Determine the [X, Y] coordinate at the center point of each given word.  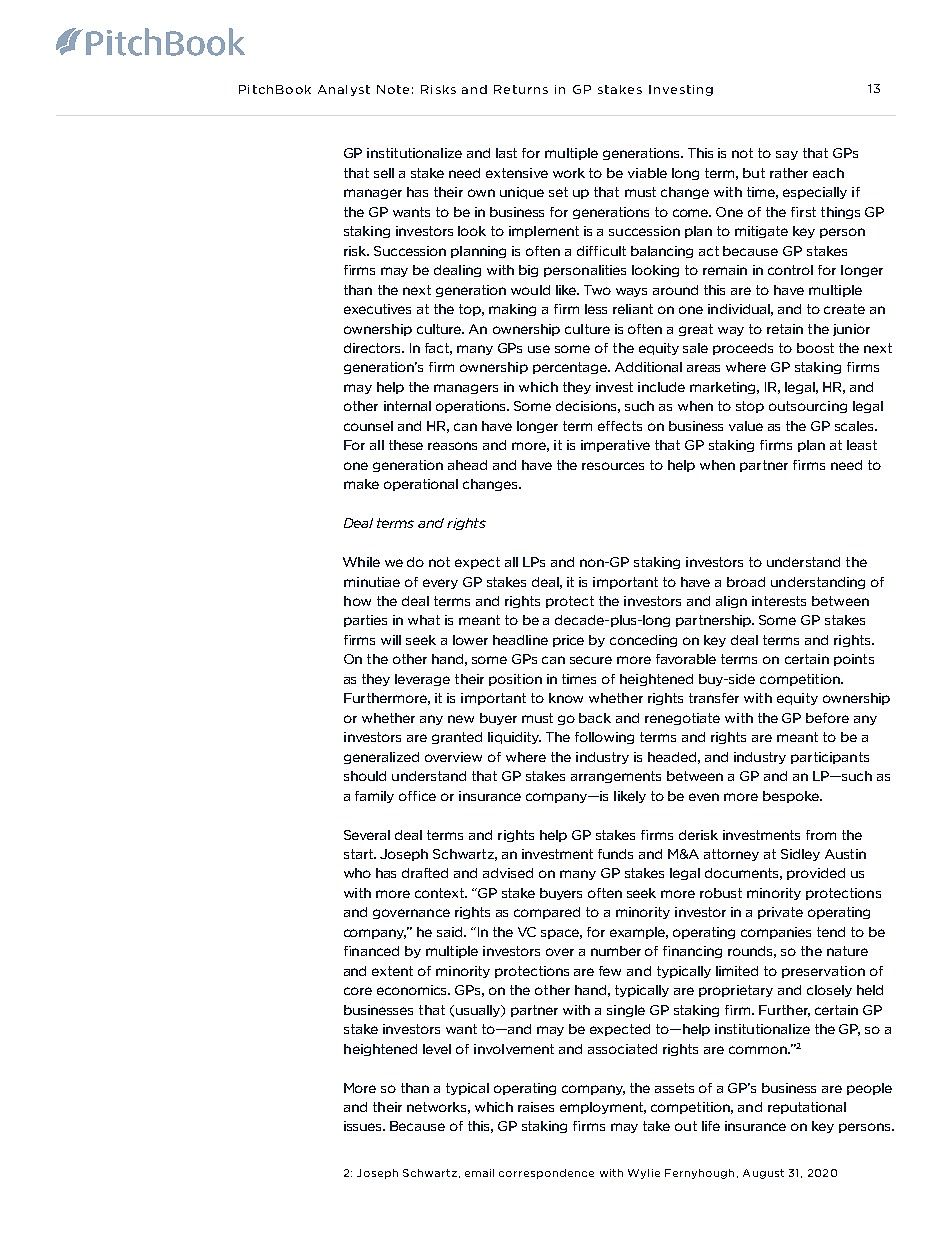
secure [591, 660]
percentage [571, 368]
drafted [425, 873]
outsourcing [808, 407]
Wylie [644, 1174]
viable [647, 173]
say [787, 155]
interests [779, 601]
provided [816, 874]
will [391, 640]
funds [615, 854]
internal [407, 406]
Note [393, 89]
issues [364, 1126]
